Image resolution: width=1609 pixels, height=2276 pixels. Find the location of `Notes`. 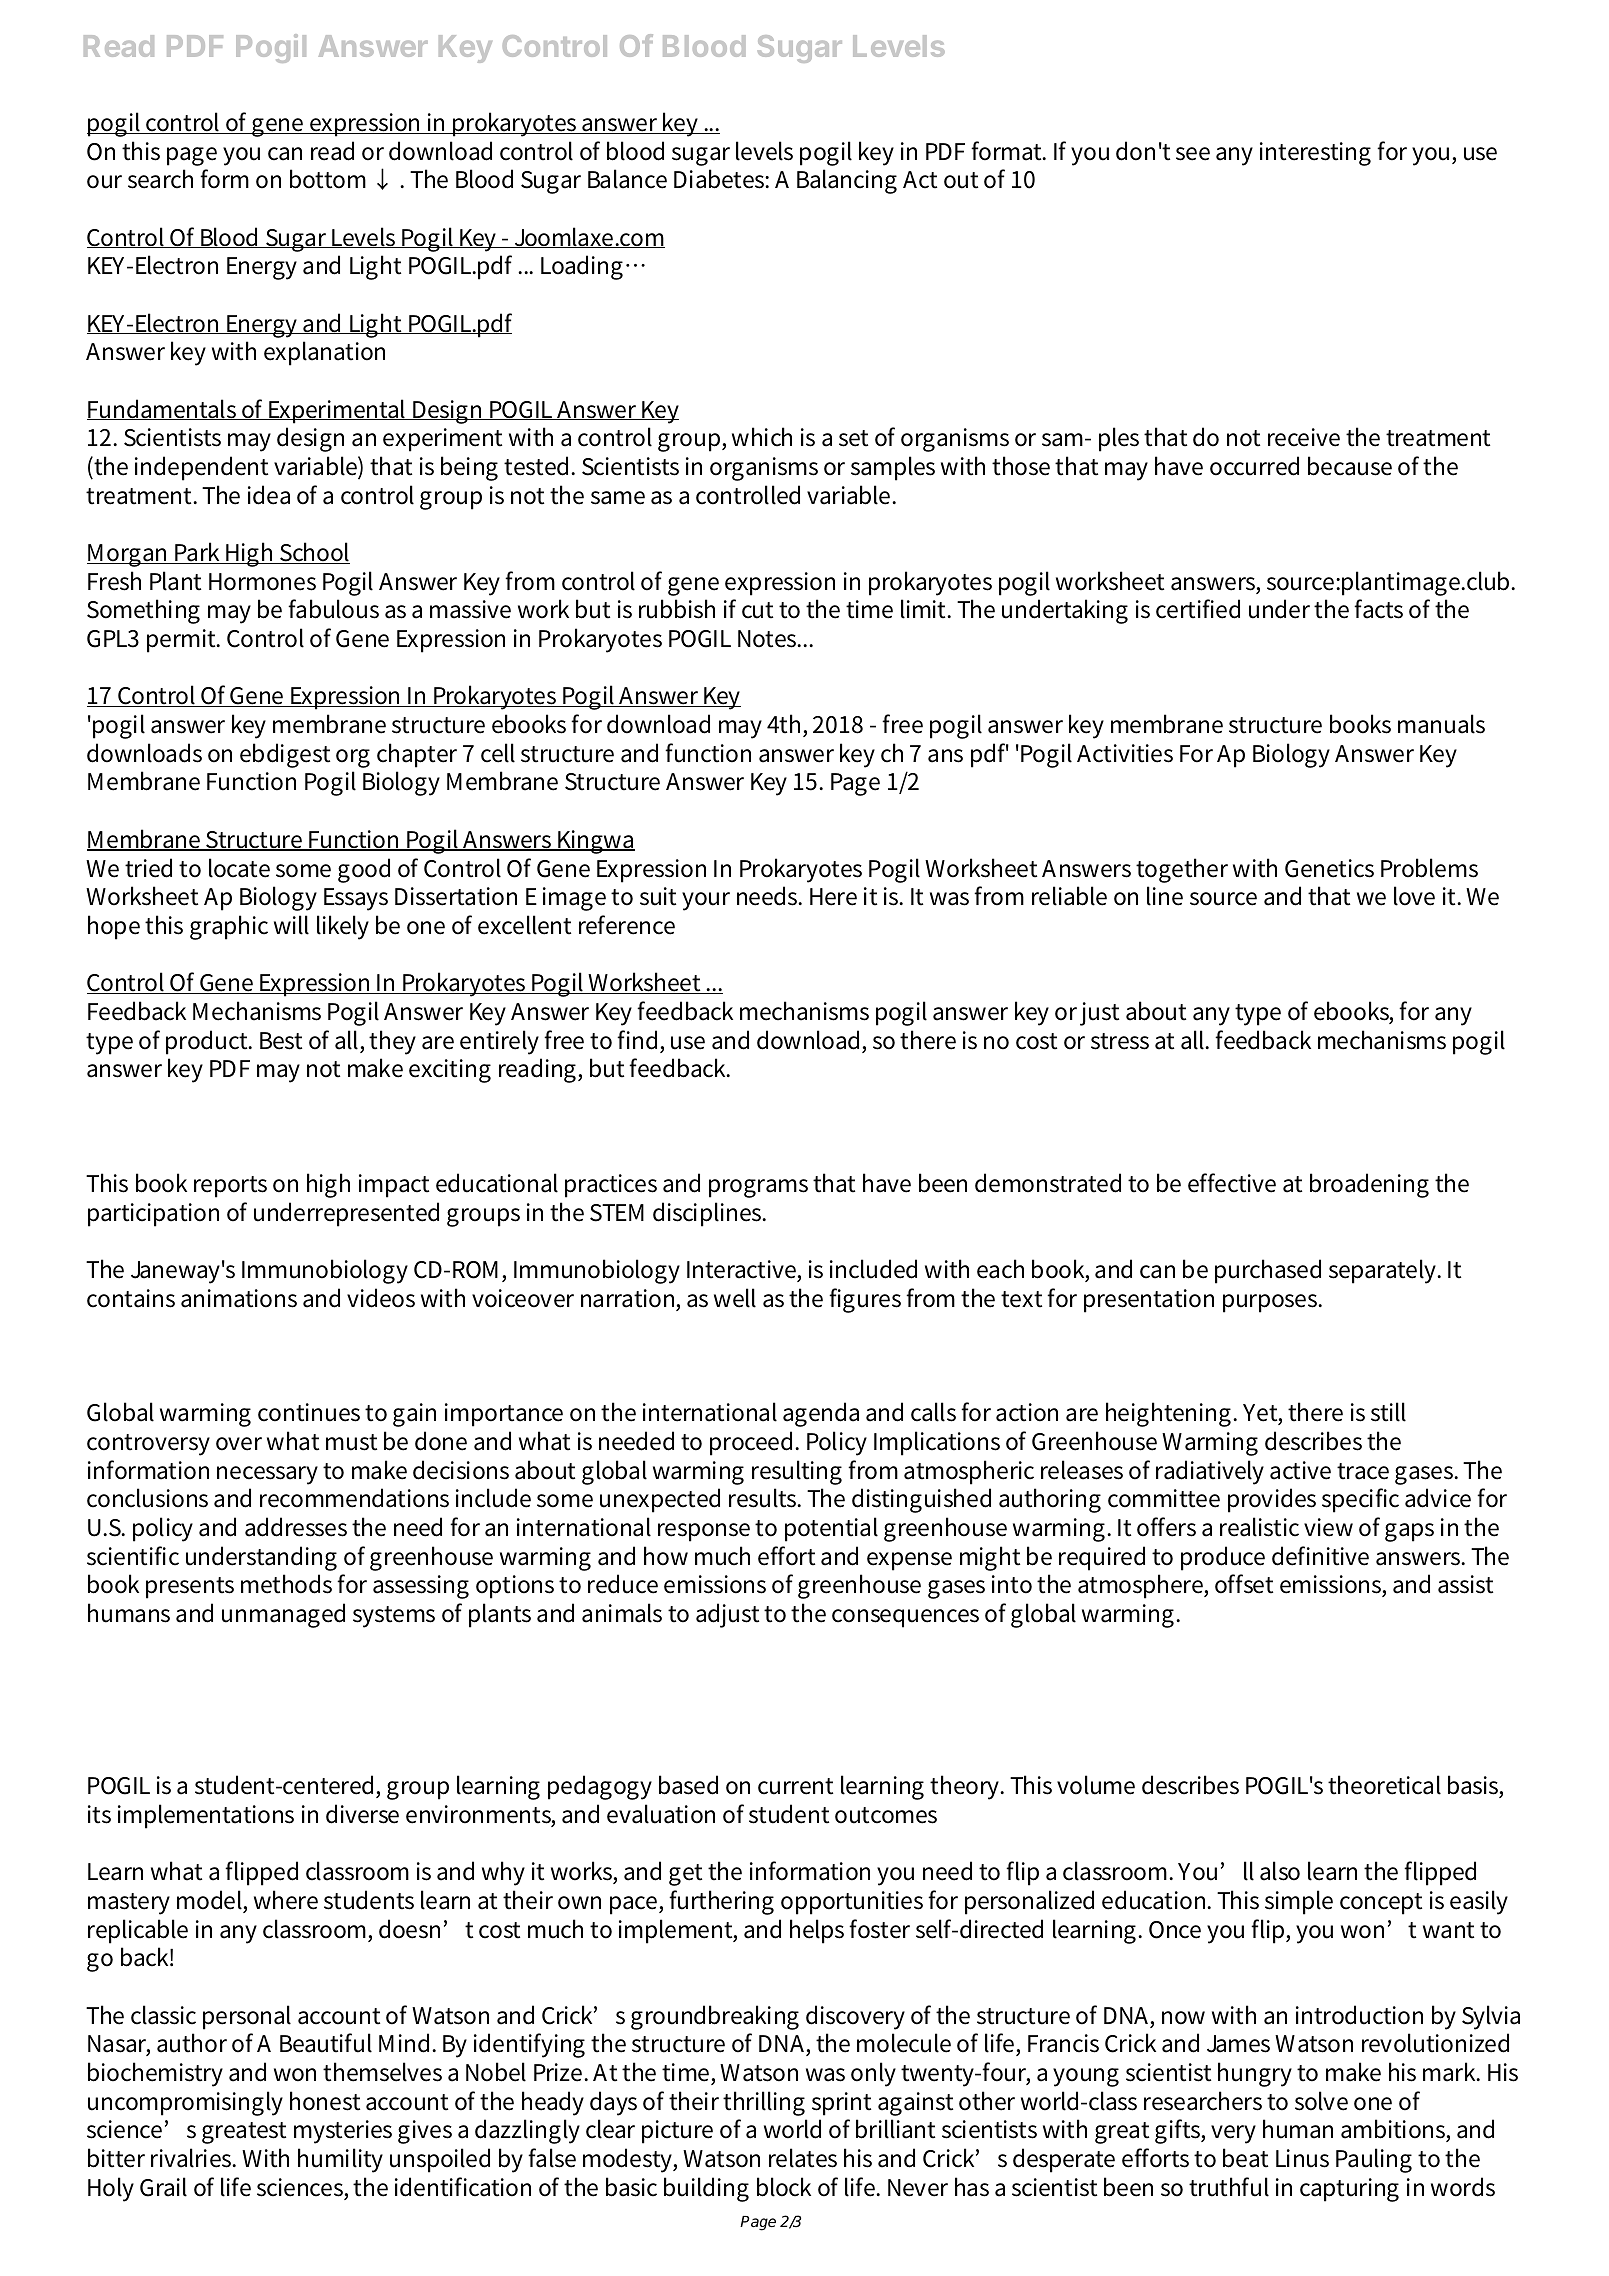

Notes is located at coordinates (769, 639).
